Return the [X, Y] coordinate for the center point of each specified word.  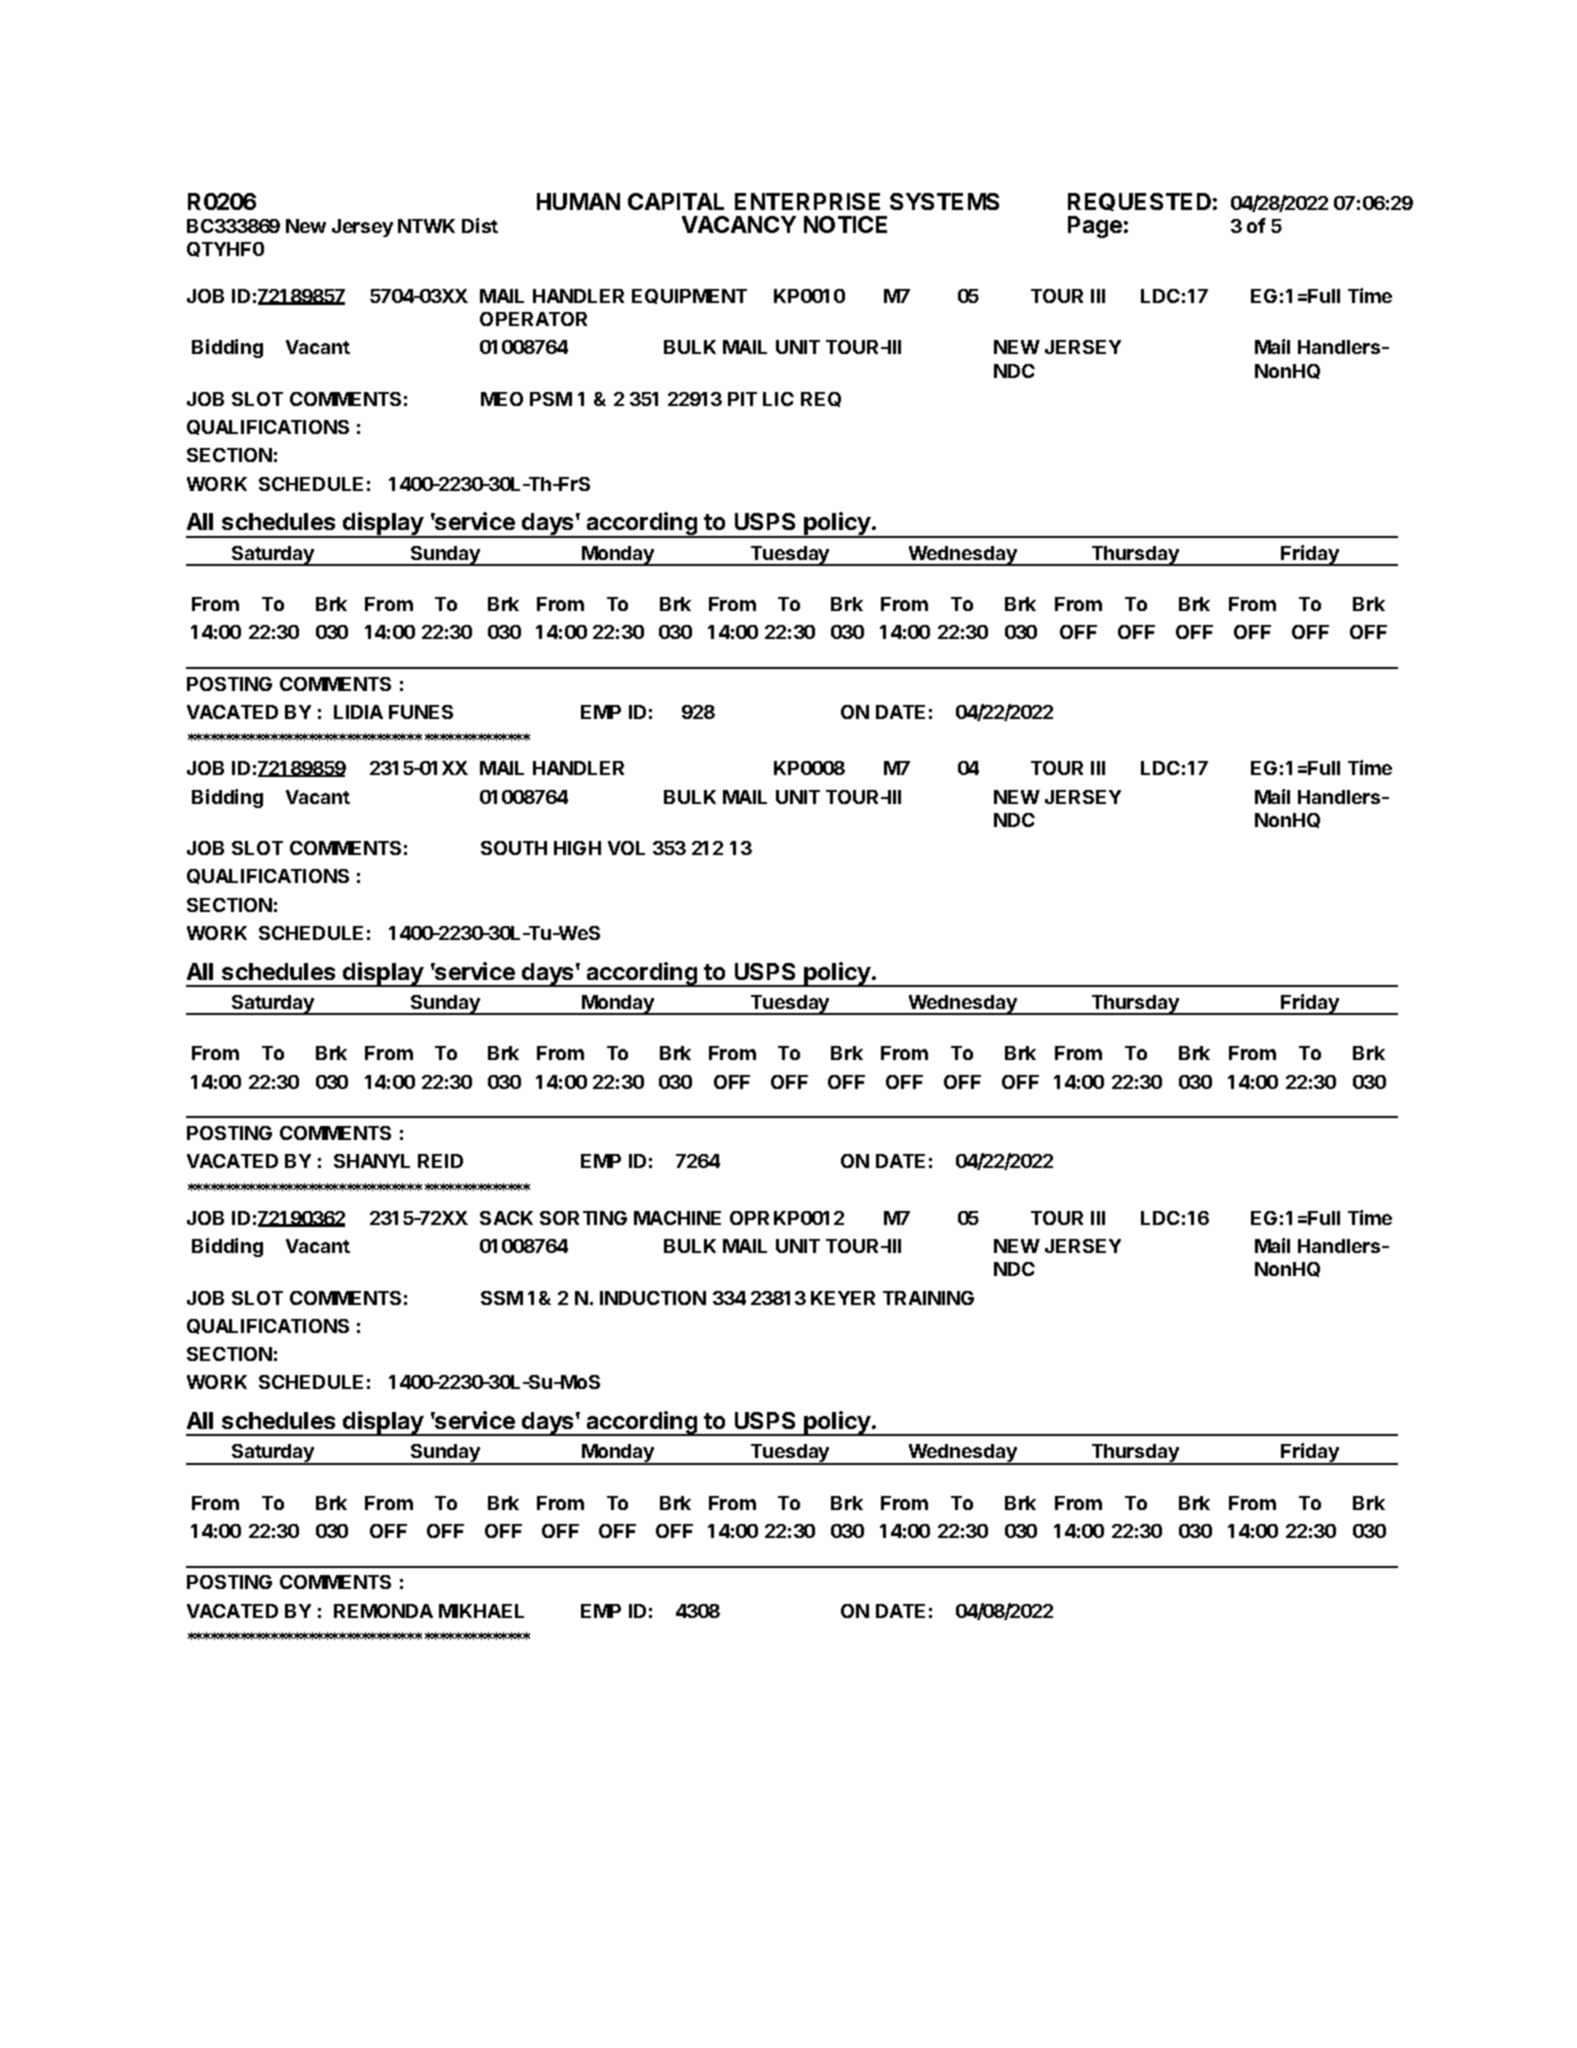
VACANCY [739, 224]
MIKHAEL [481, 1611]
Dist [480, 225]
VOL [626, 848]
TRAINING [928, 1298]
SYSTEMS [944, 201]
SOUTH [514, 848]
